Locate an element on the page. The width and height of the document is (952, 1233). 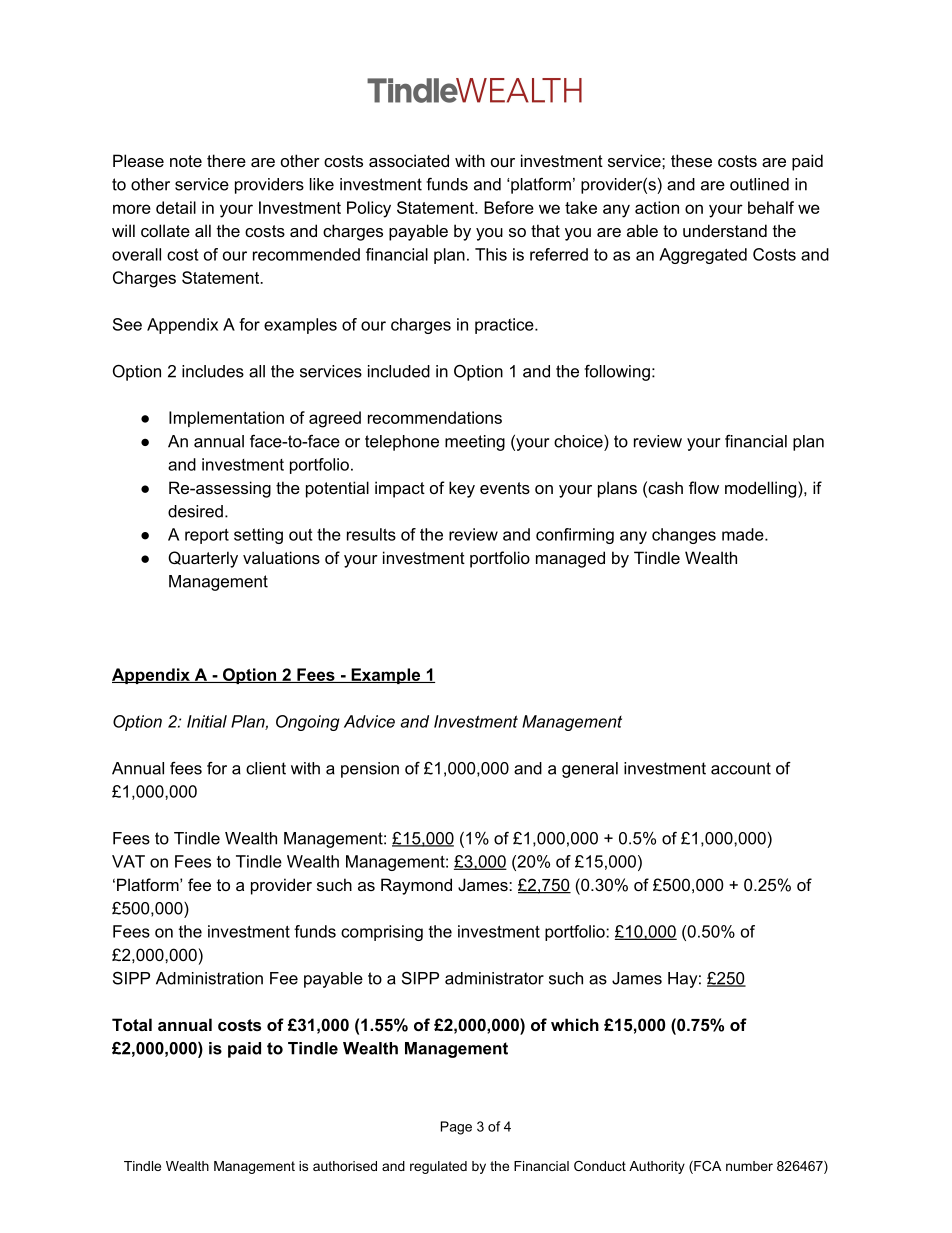
flow is located at coordinates (704, 487).
